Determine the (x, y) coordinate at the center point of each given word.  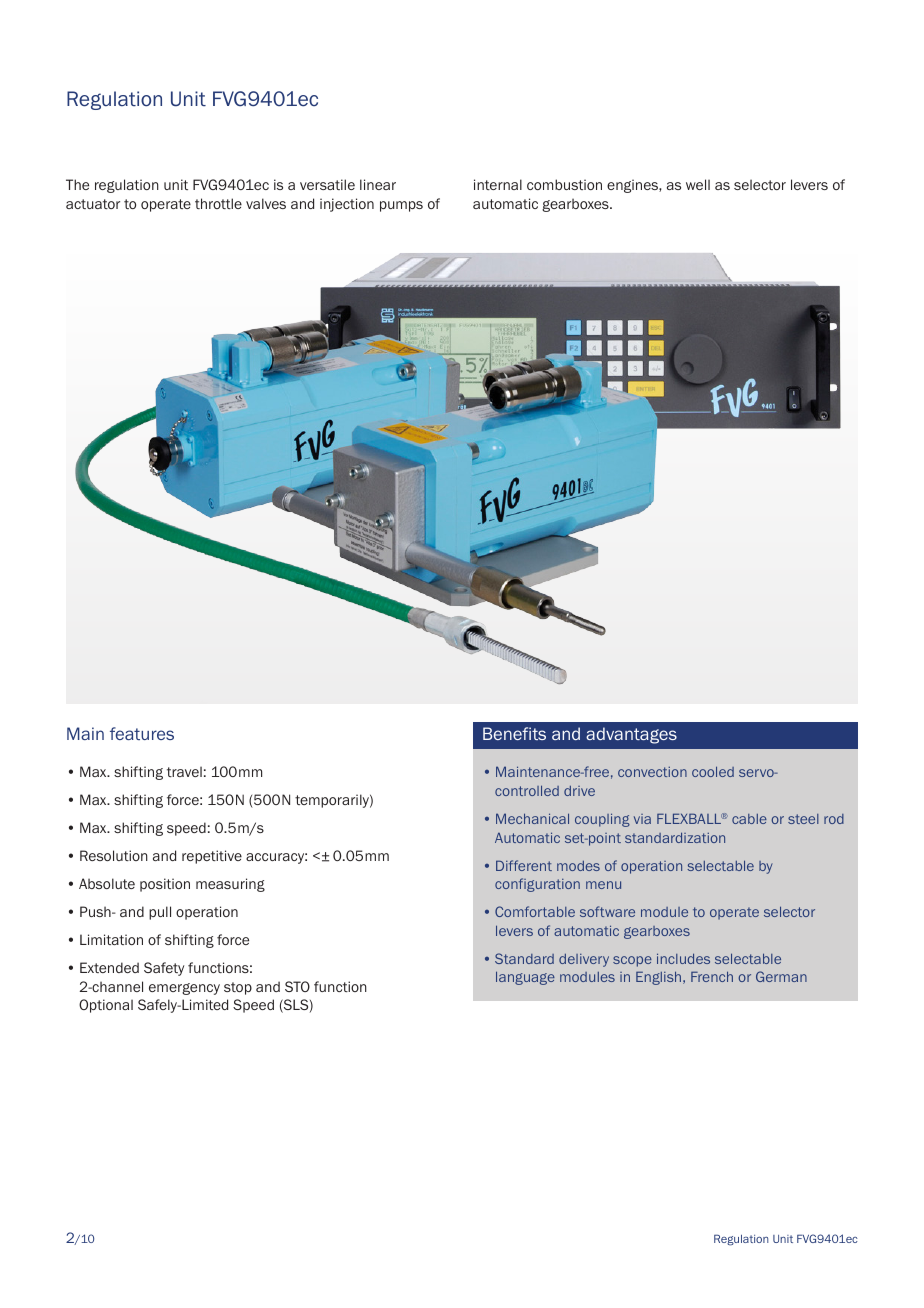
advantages (631, 735)
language (525, 978)
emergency (184, 989)
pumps (401, 206)
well (698, 184)
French (712, 976)
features (142, 733)
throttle (218, 203)
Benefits (514, 733)
